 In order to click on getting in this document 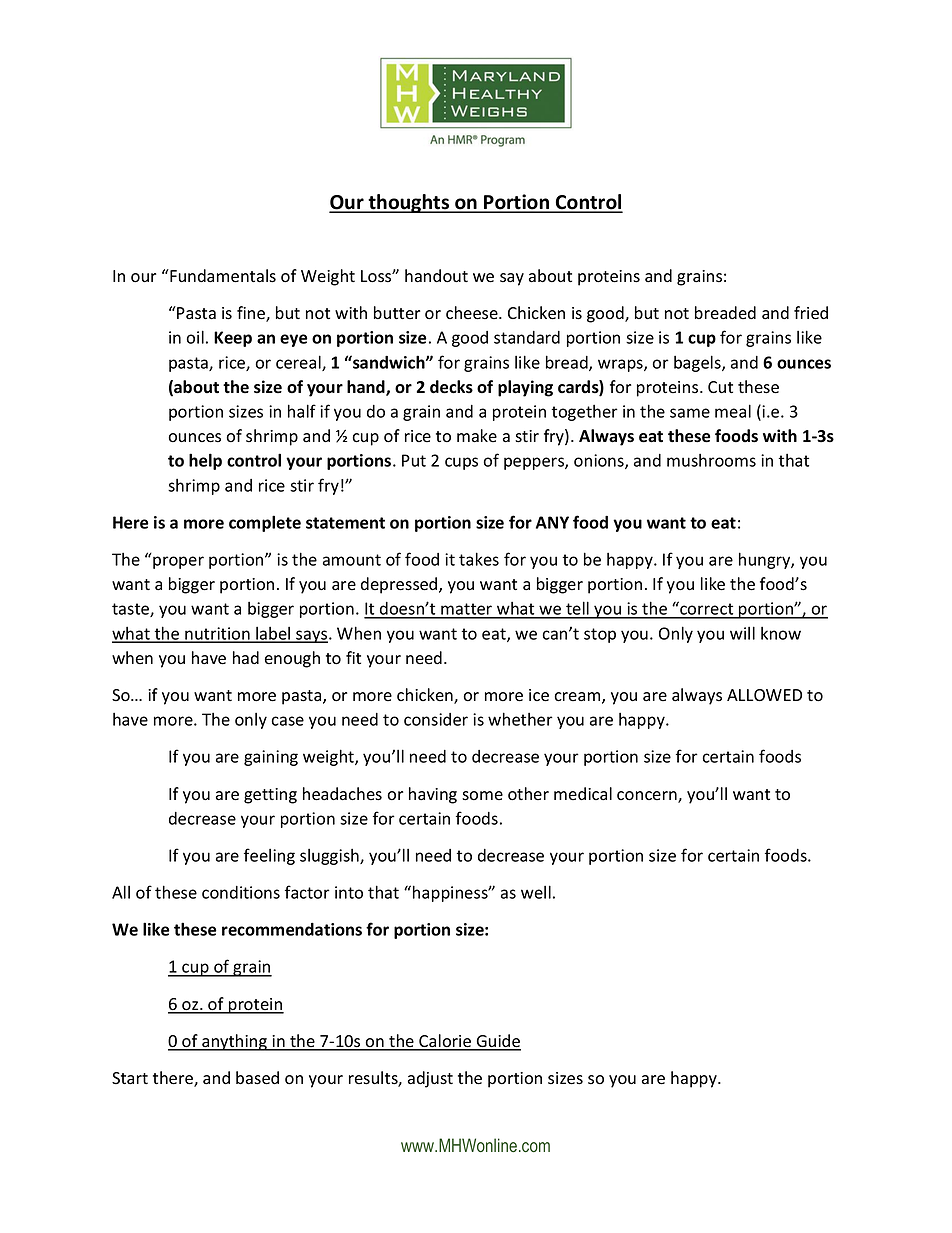, I will do `click(270, 796)`.
